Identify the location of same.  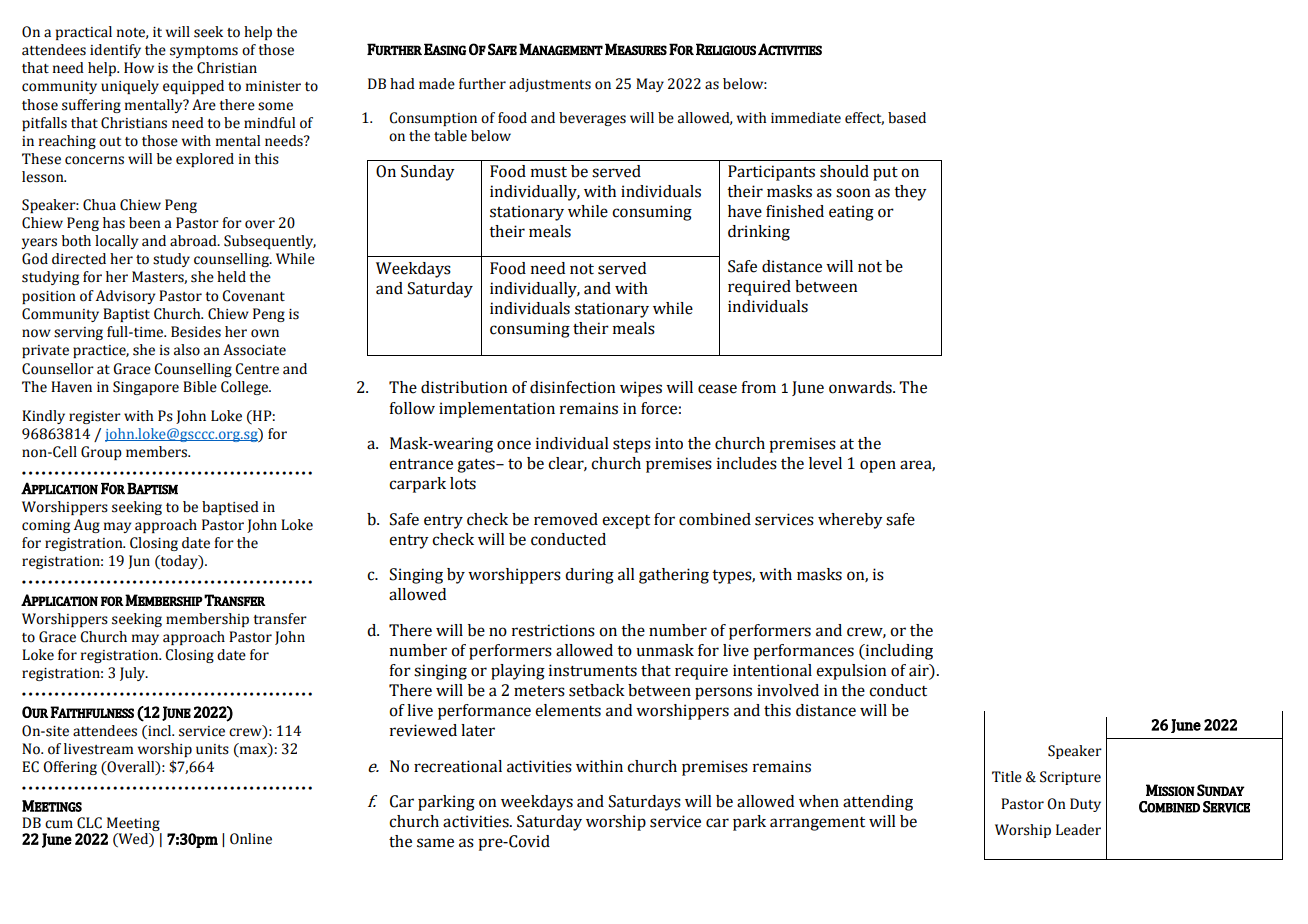
(435, 843).
